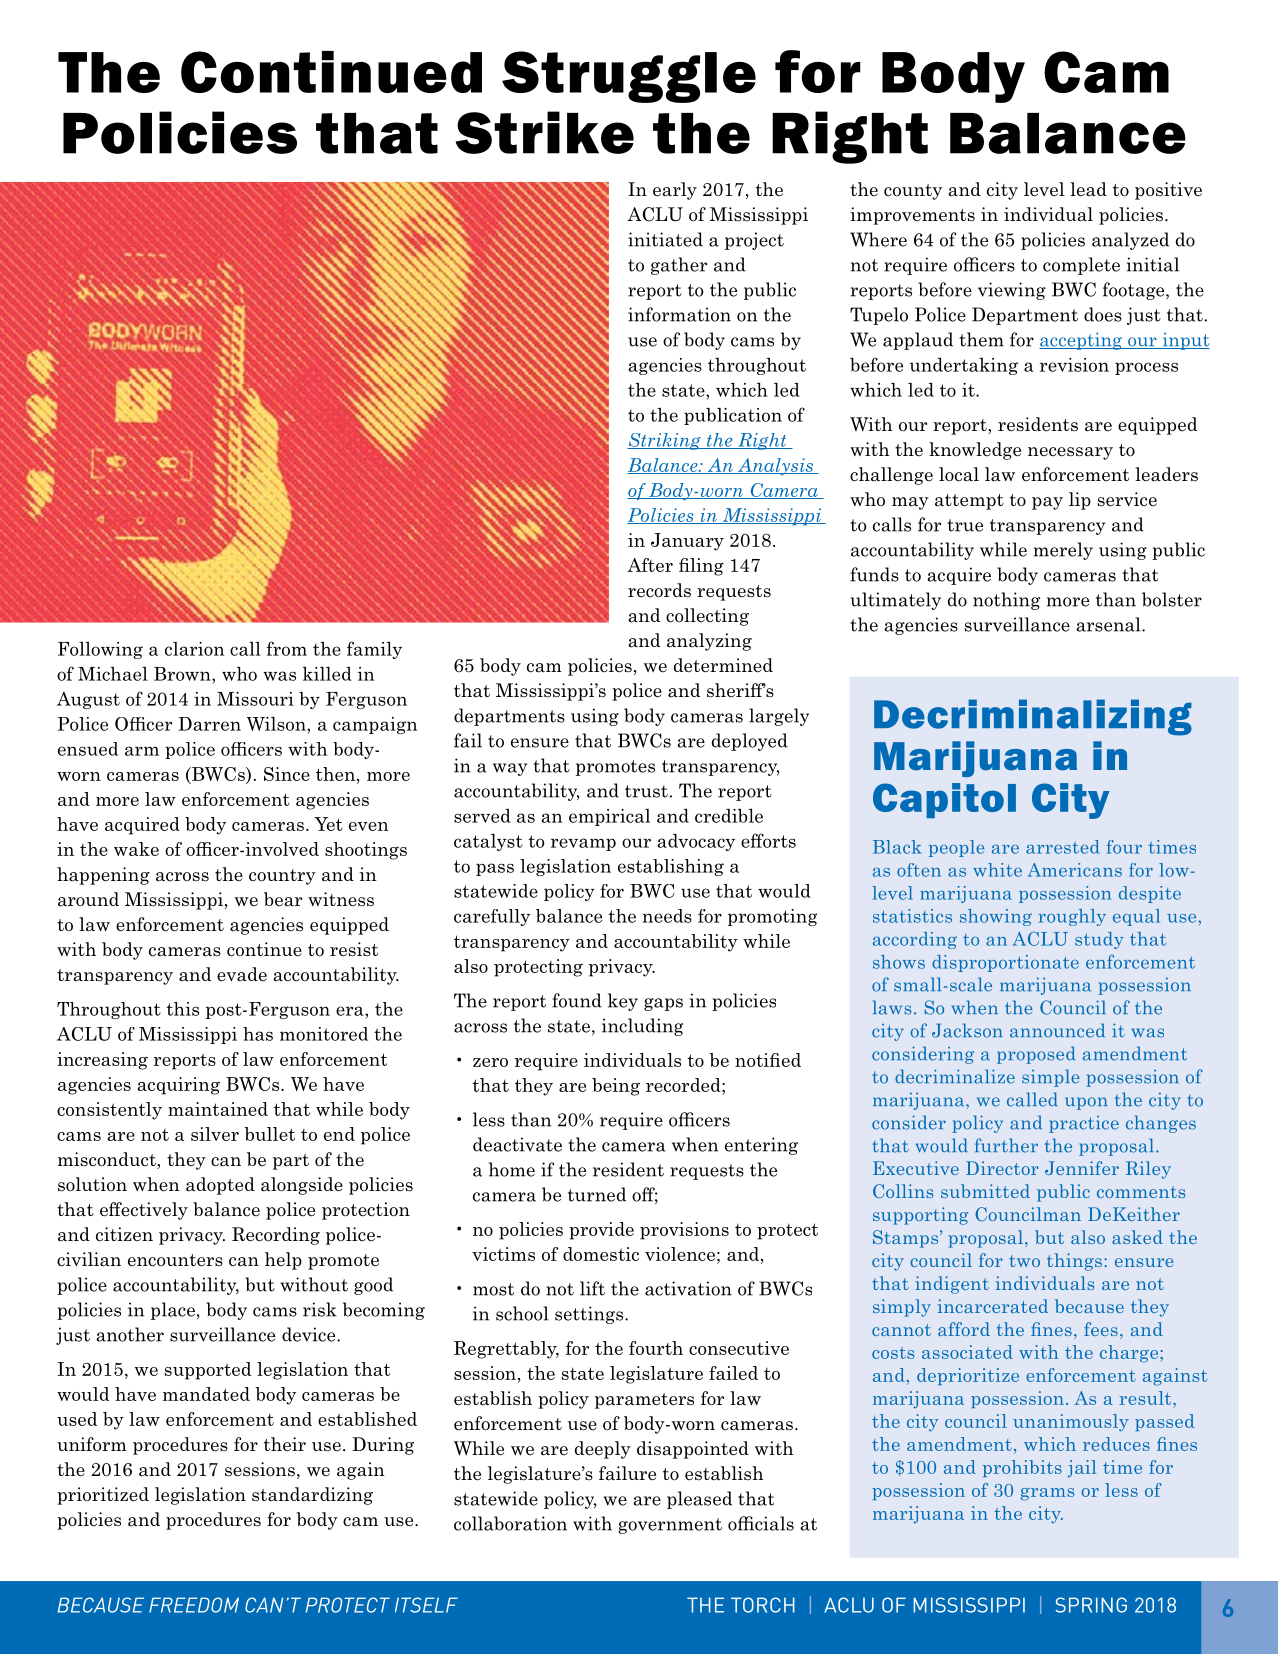  Describe the element at coordinates (665, 441) in the image. I see `Striking` at that location.
